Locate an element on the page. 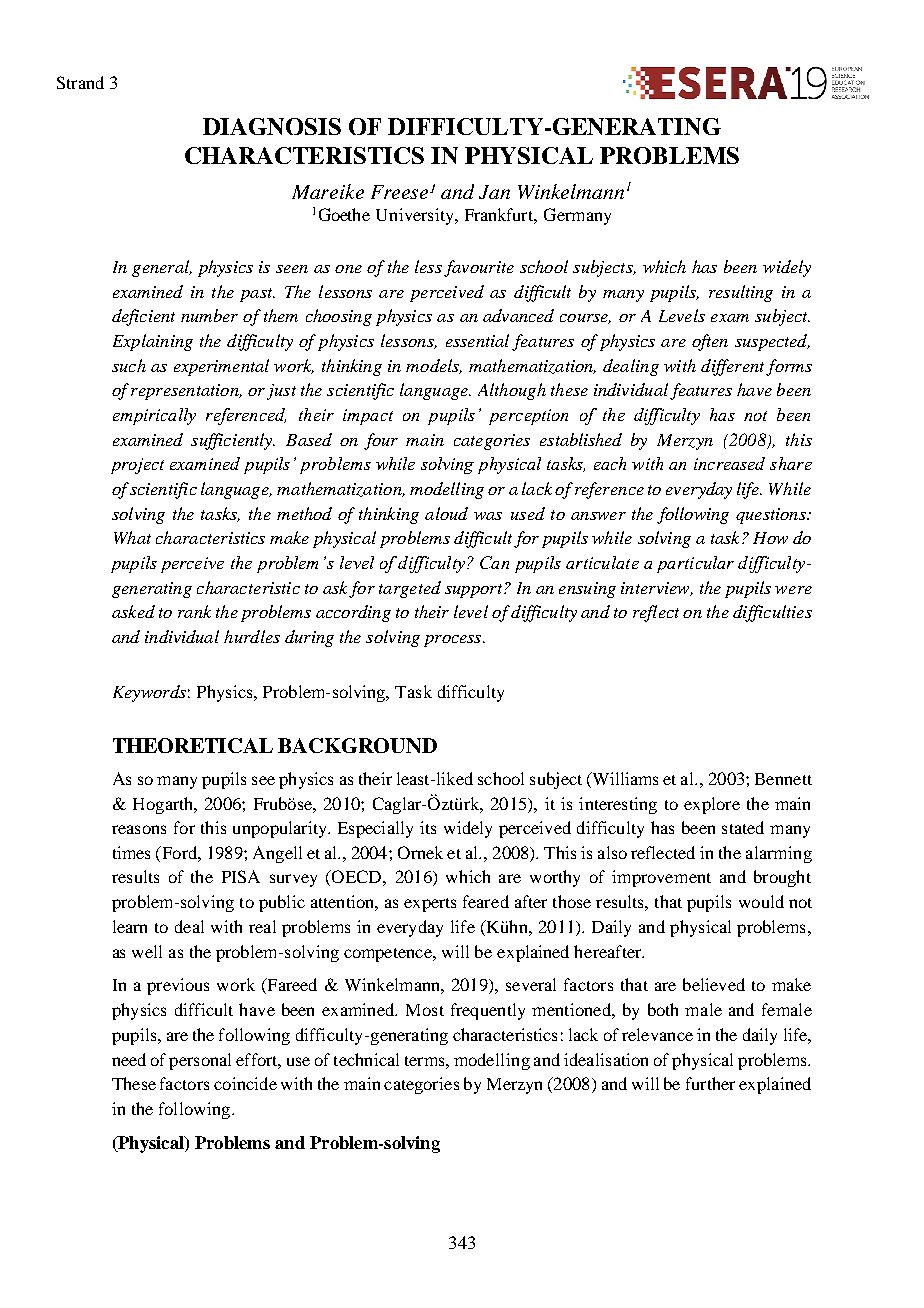 The height and width of the document is (1308, 924). asked is located at coordinates (133, 611).
